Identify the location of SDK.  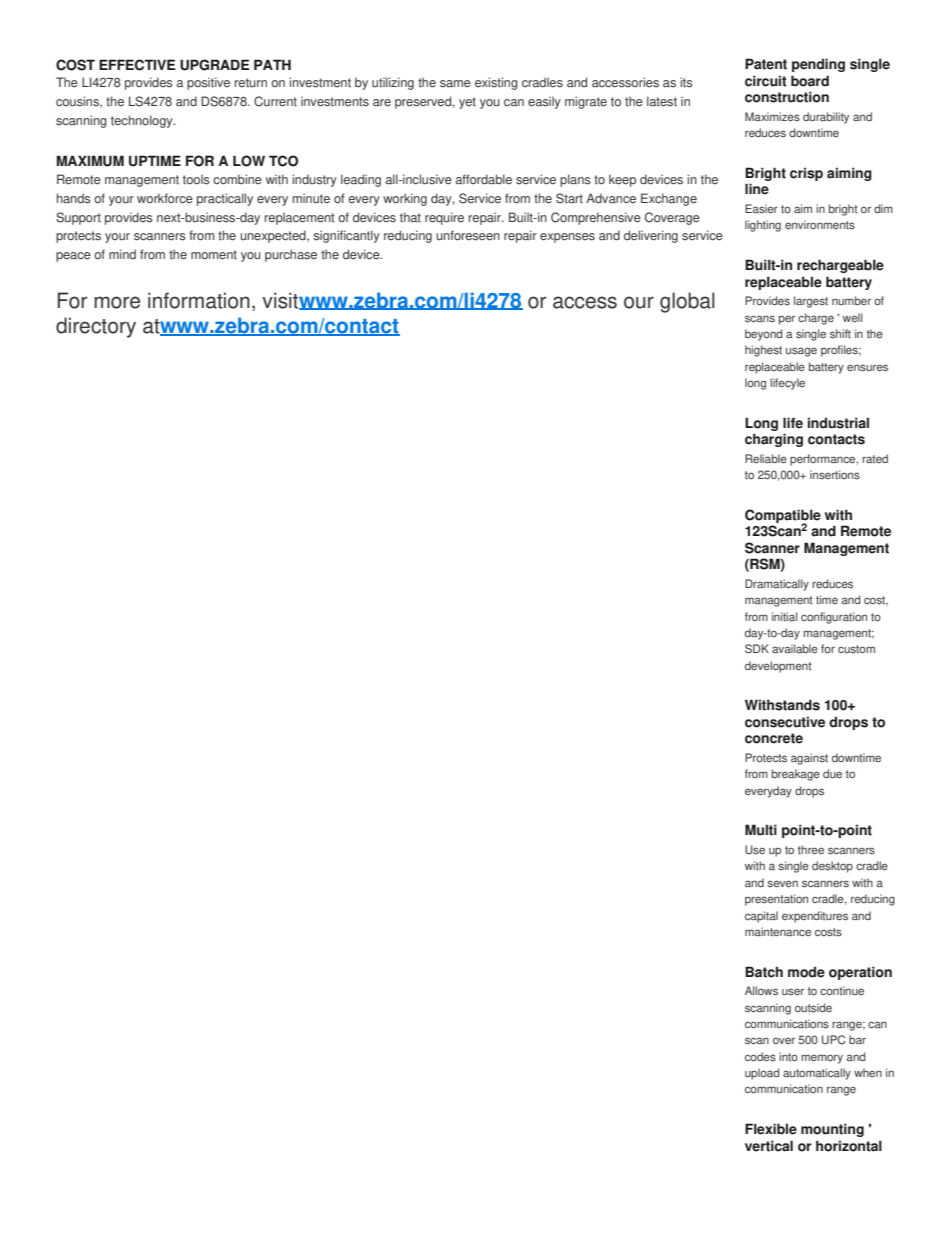
(757, 649).
